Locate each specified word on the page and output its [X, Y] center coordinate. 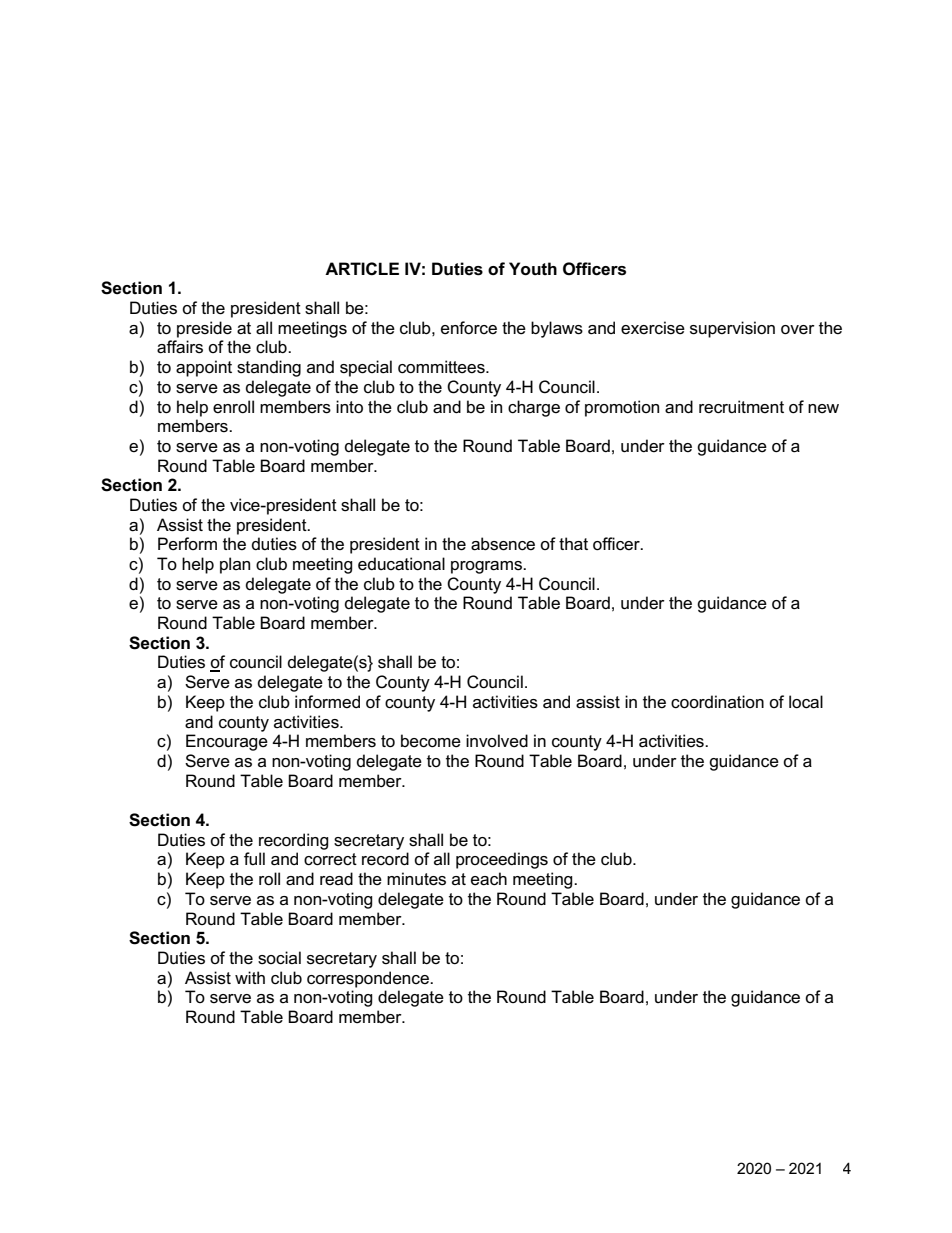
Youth [533, 269]
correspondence [369, 979]
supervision [732, 329]
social [279, 958]
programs [487, 567]
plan [235, 565]
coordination [717, 702]
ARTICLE [362, 269]
